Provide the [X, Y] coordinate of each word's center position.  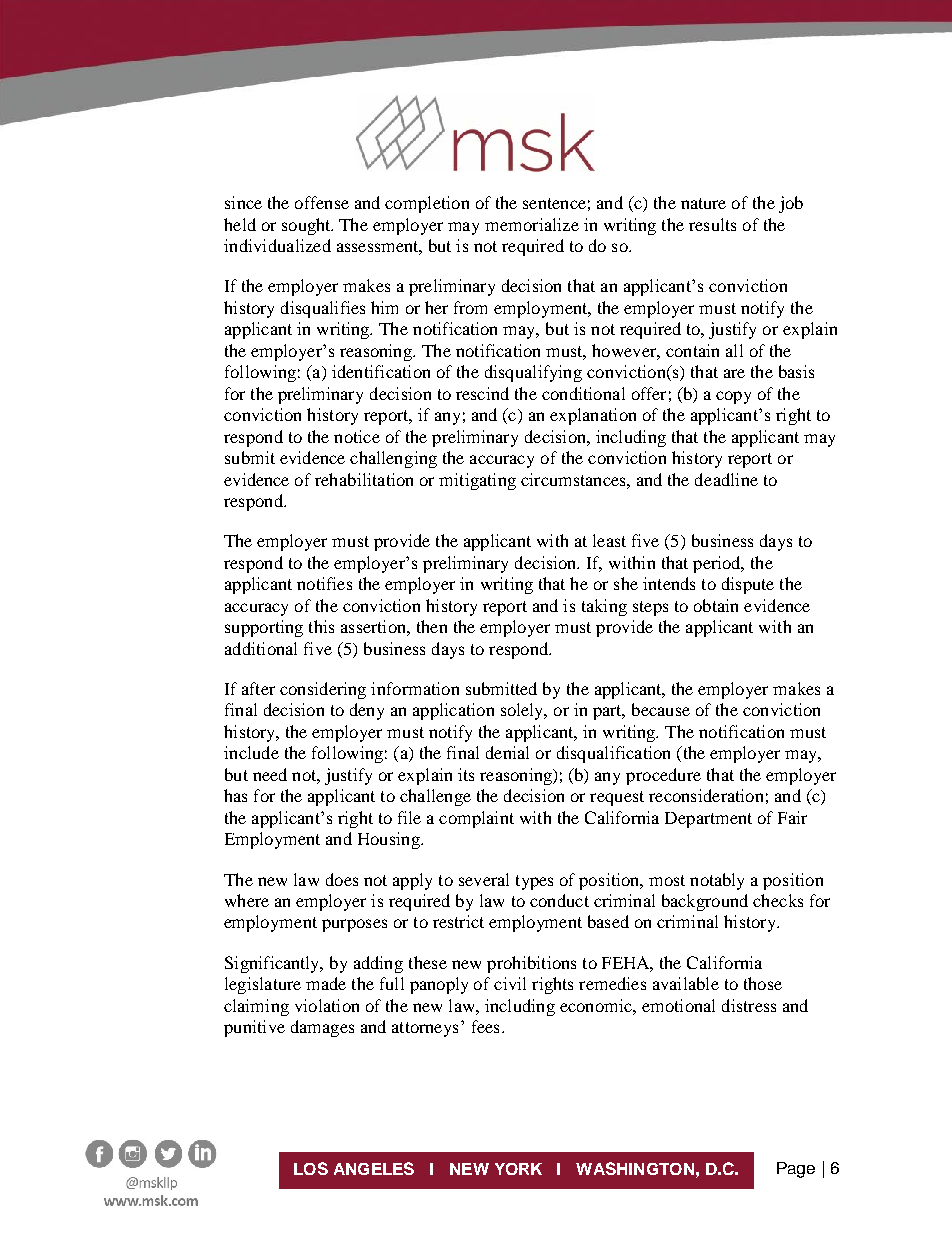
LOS [311, 1168]
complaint [476, 819]
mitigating [477, 481]
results [712, 224]
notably [717, 881]
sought [307, 226]
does [342, 879]
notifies [324, 583]
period [718, 564]
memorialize [532, 224]
